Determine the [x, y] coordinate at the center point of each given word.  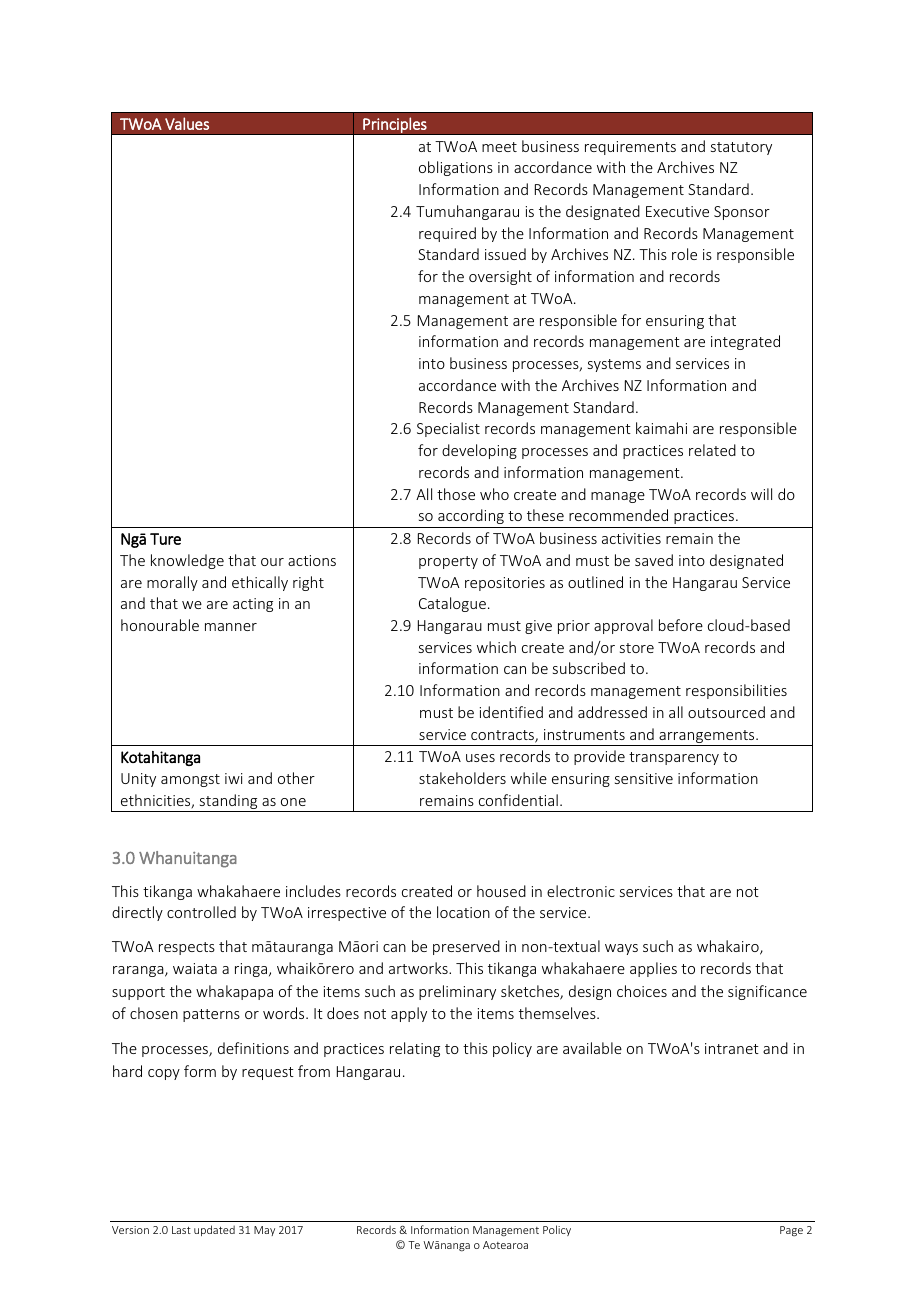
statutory [741, 148]
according [471, 516]
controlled [201, 912]
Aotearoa [505, 1245]
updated [214, 1230]
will [761, 494]
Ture [165, 539]
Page [791, 1231]
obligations [456, 168]
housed [501, 891]
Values [187, 123]
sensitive [644, 778]
